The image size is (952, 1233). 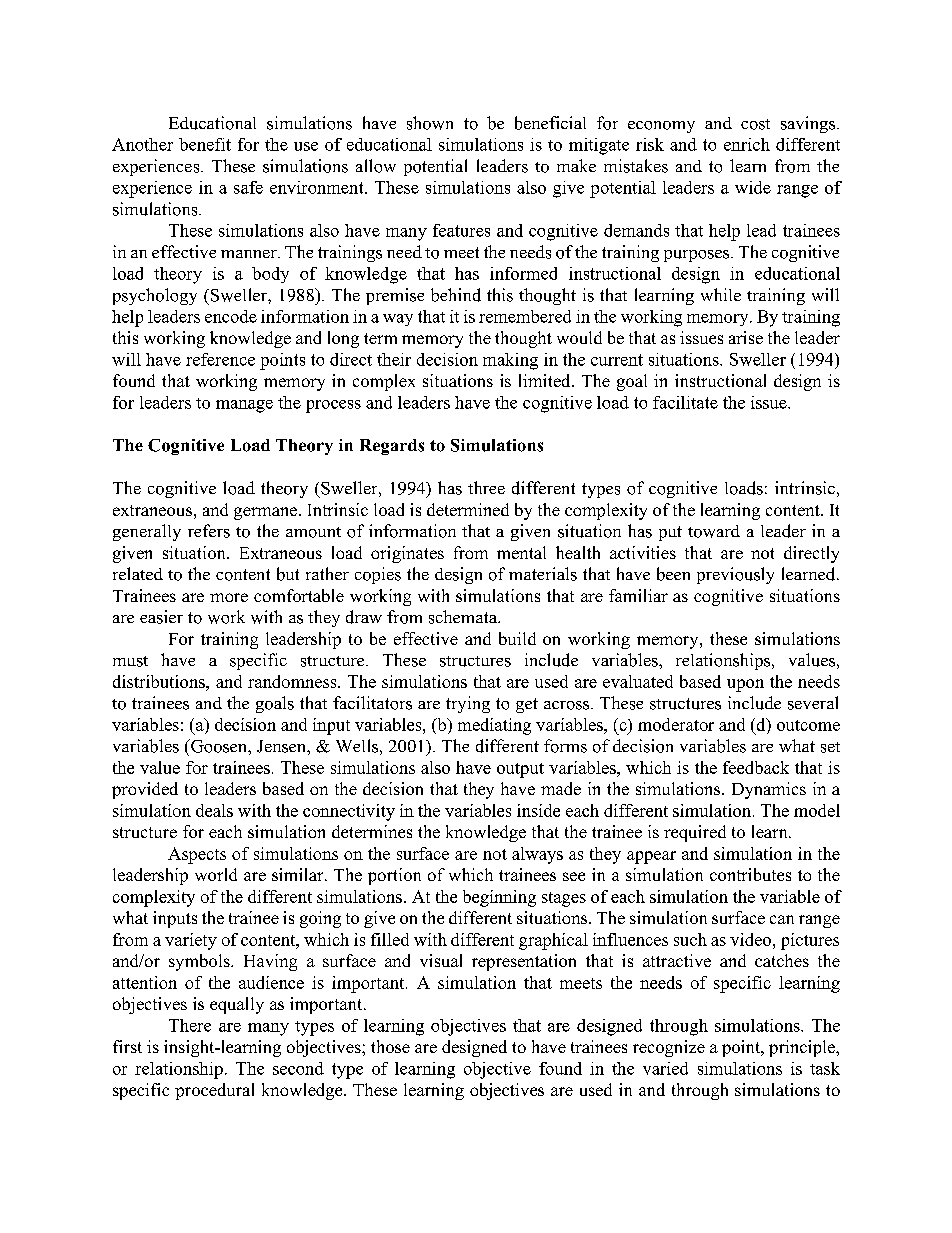 What do you see at coordinates (205, 144) in the image?
I see `benefit` at bounding box center [205, 144].
